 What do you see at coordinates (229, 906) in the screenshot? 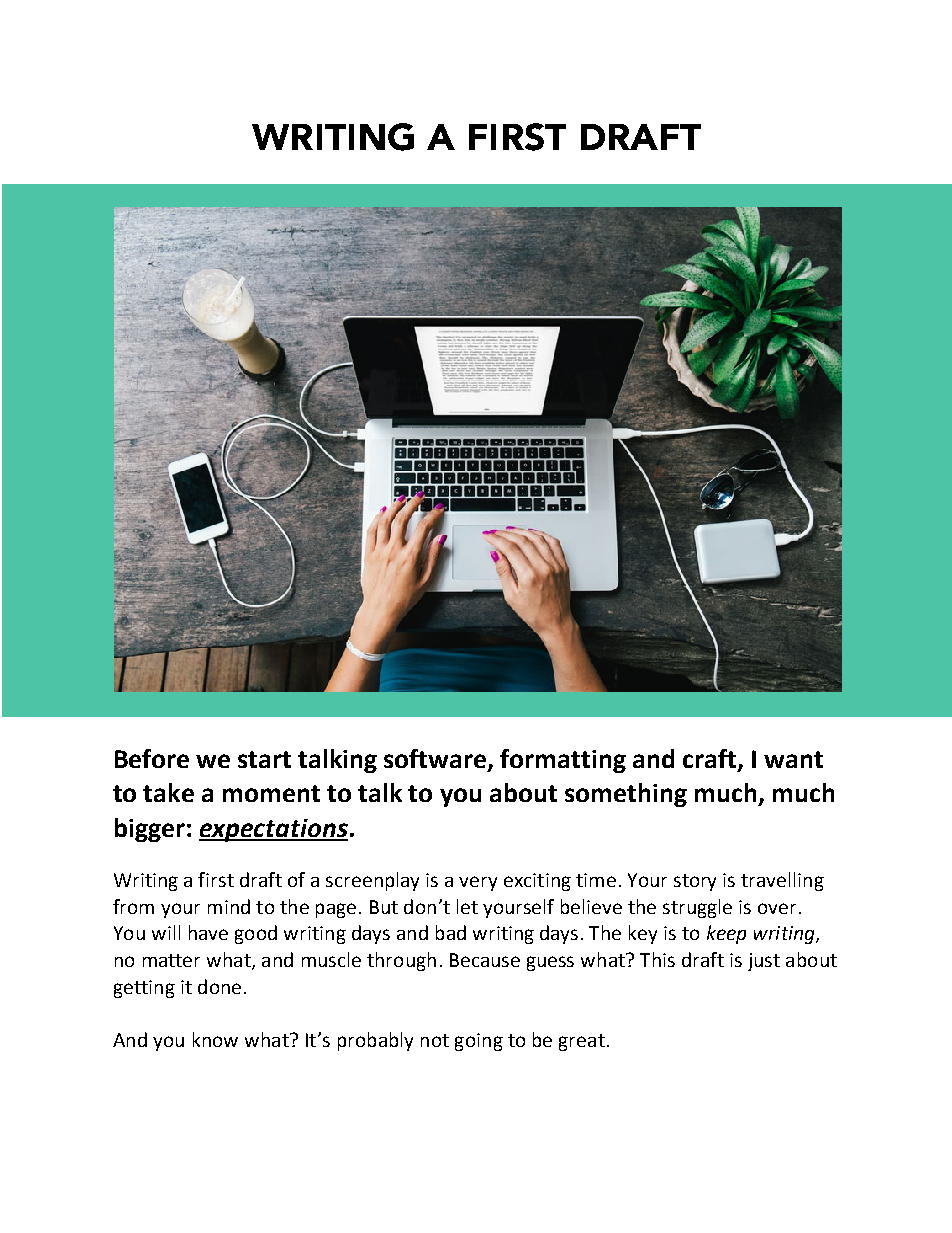
I see `mind` at bounding box center [229, 906].
